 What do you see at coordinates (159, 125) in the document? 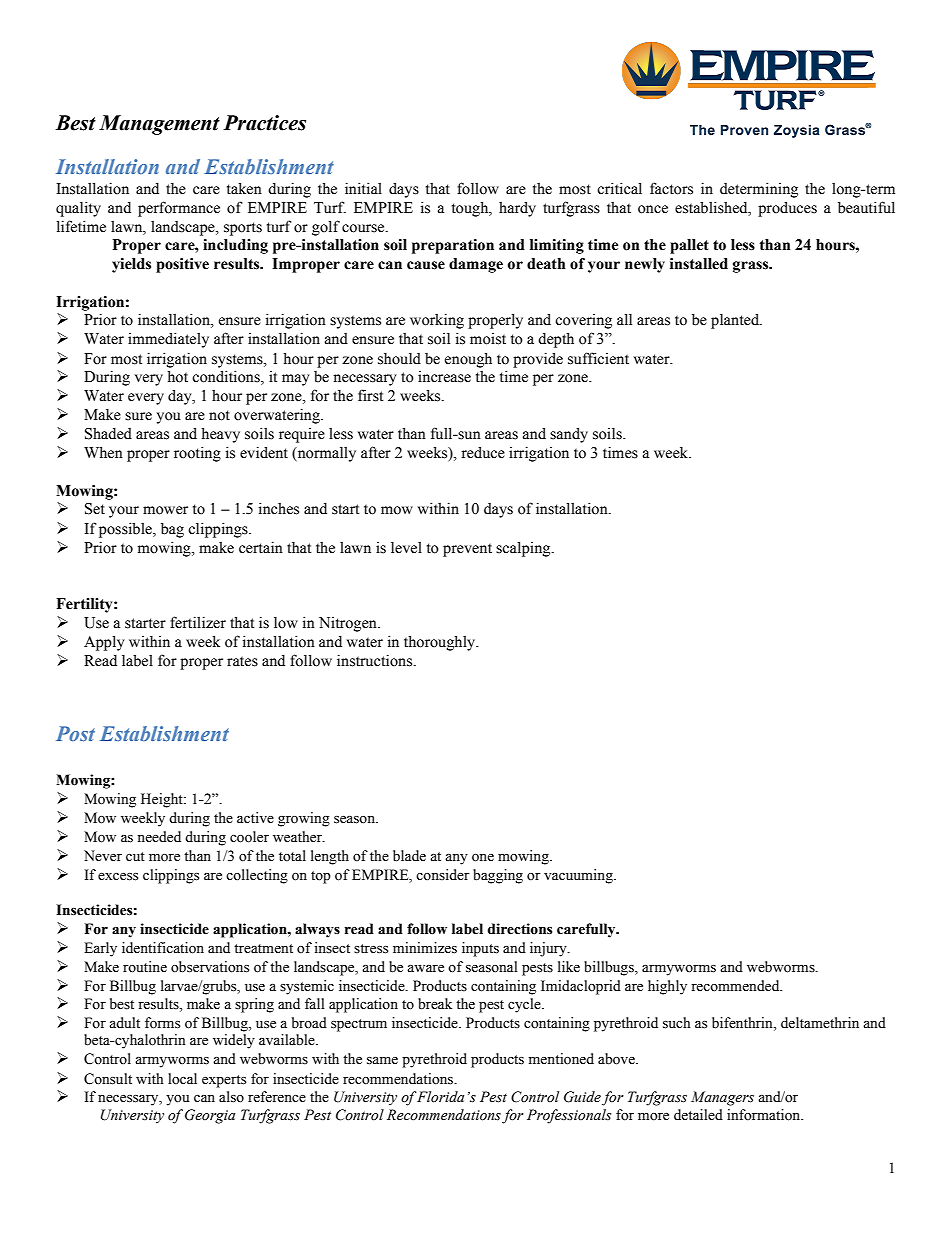
I see `Management` at bounding box center [159, 125].
